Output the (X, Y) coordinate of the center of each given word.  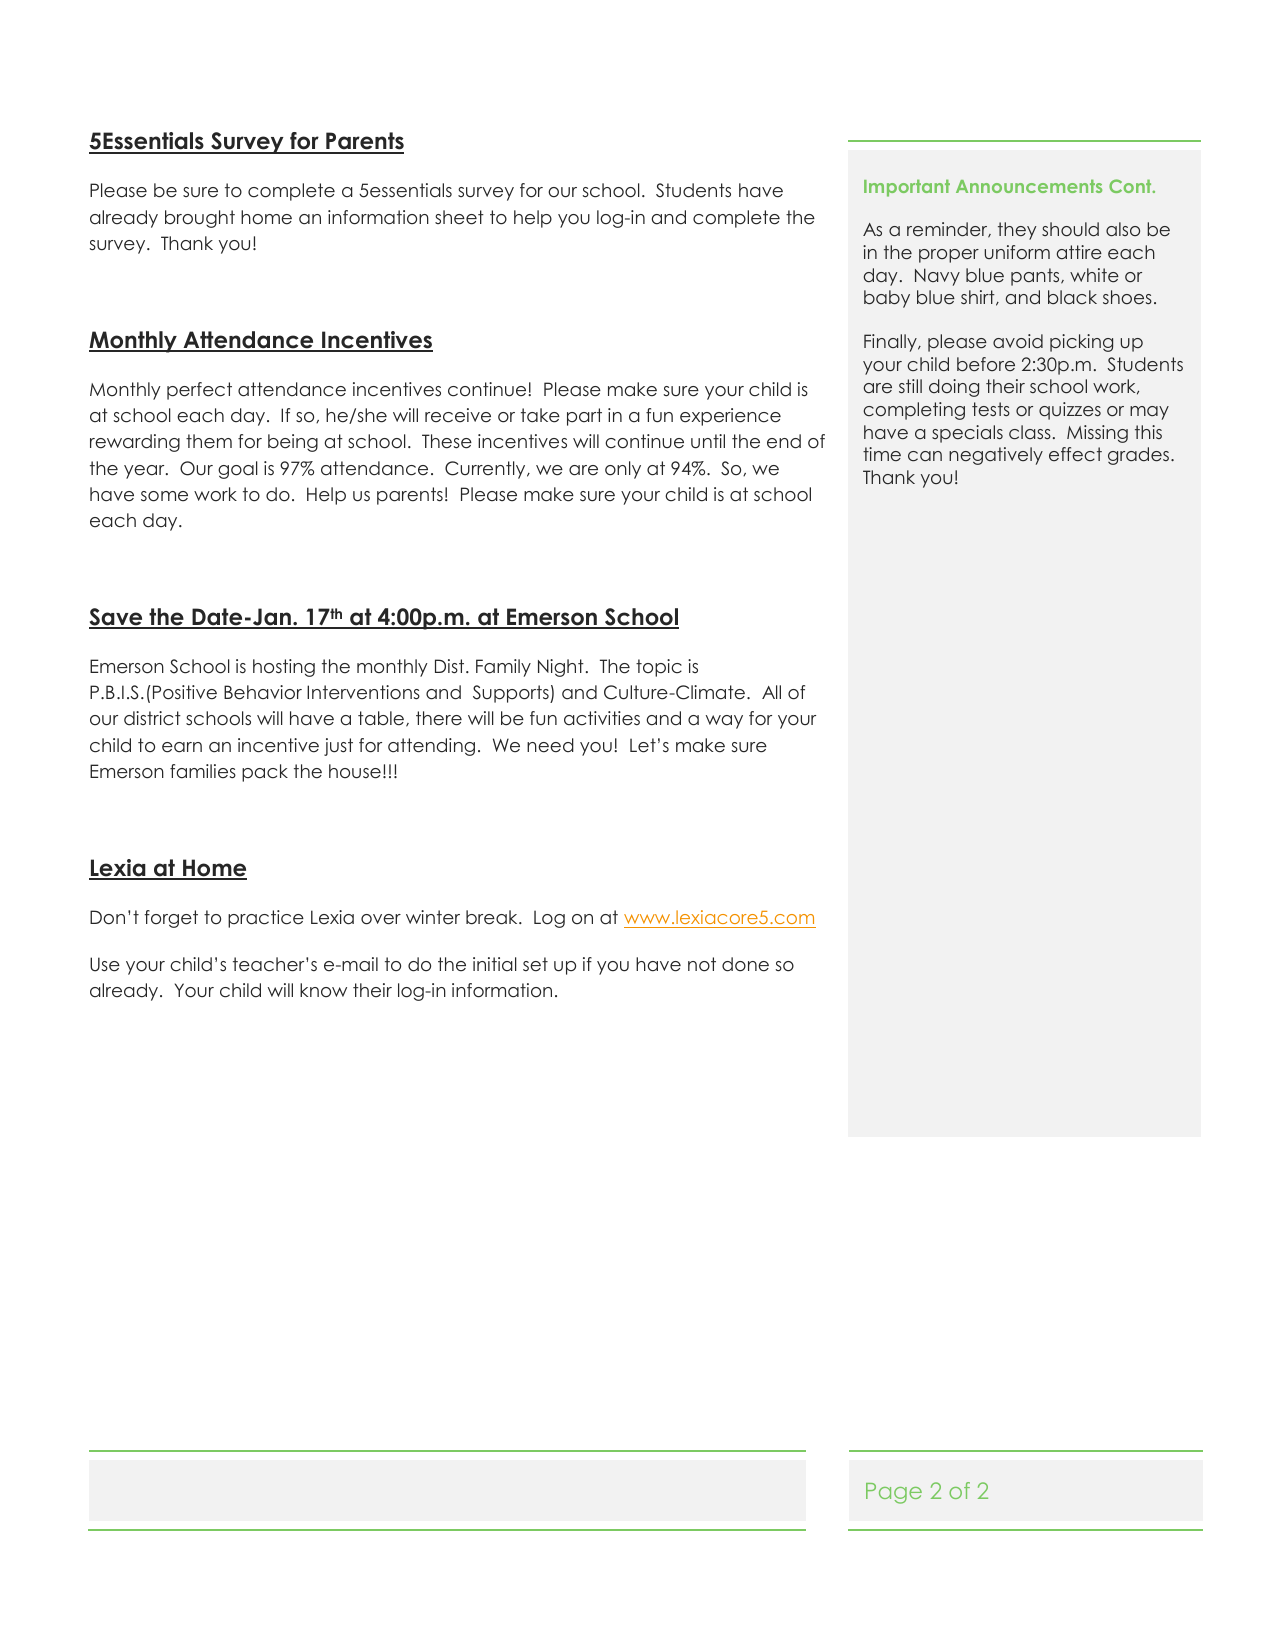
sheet (459, 217)
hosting (284, 668)
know (323, 990)
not (702, 964)
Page (894, 1493)
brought (200, 219)
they (1017, 231)
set (535, 964)
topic (659, 668)
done (745, 964)
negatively (996, 456)
